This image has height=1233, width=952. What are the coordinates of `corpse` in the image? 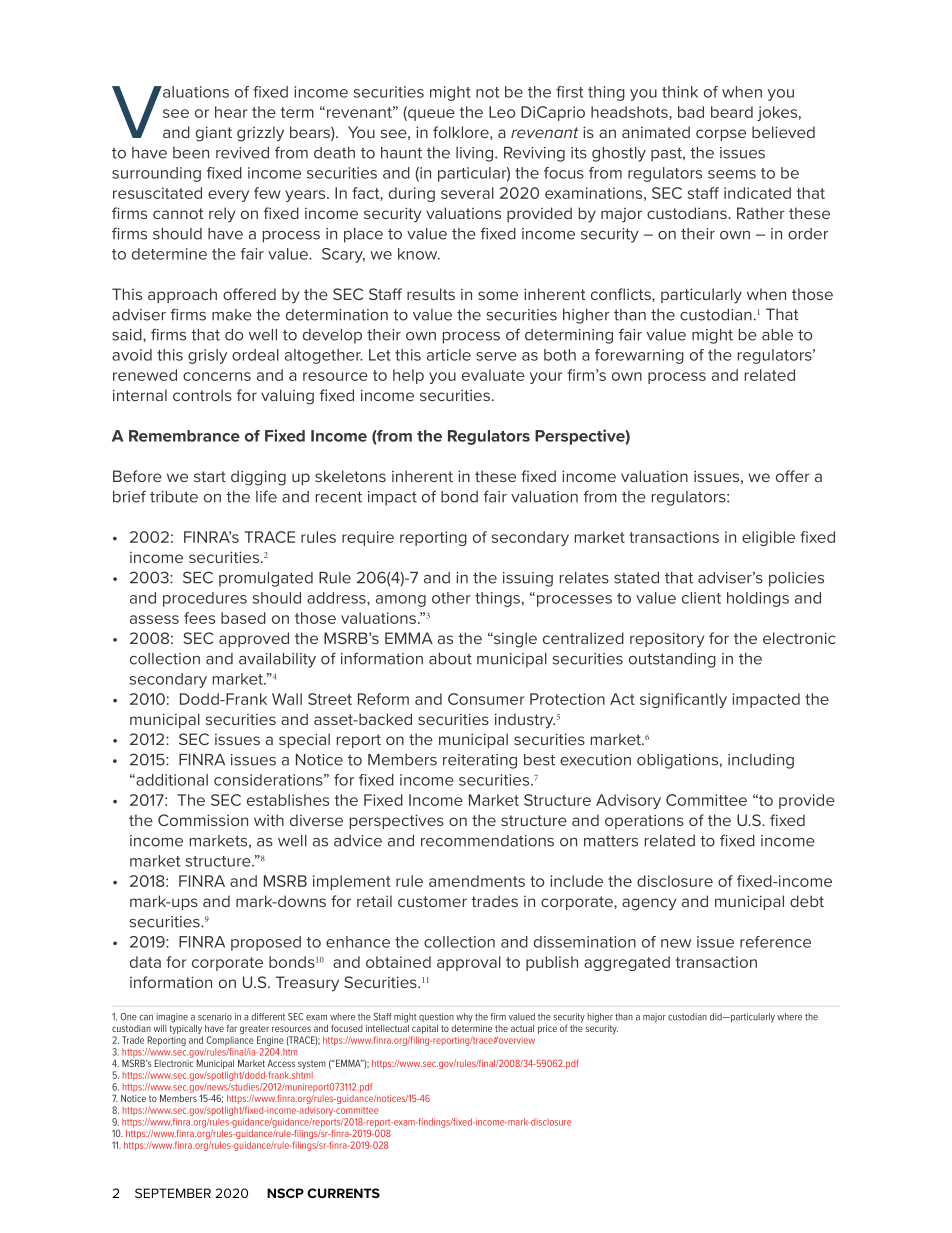 It's located at (721, 135).
